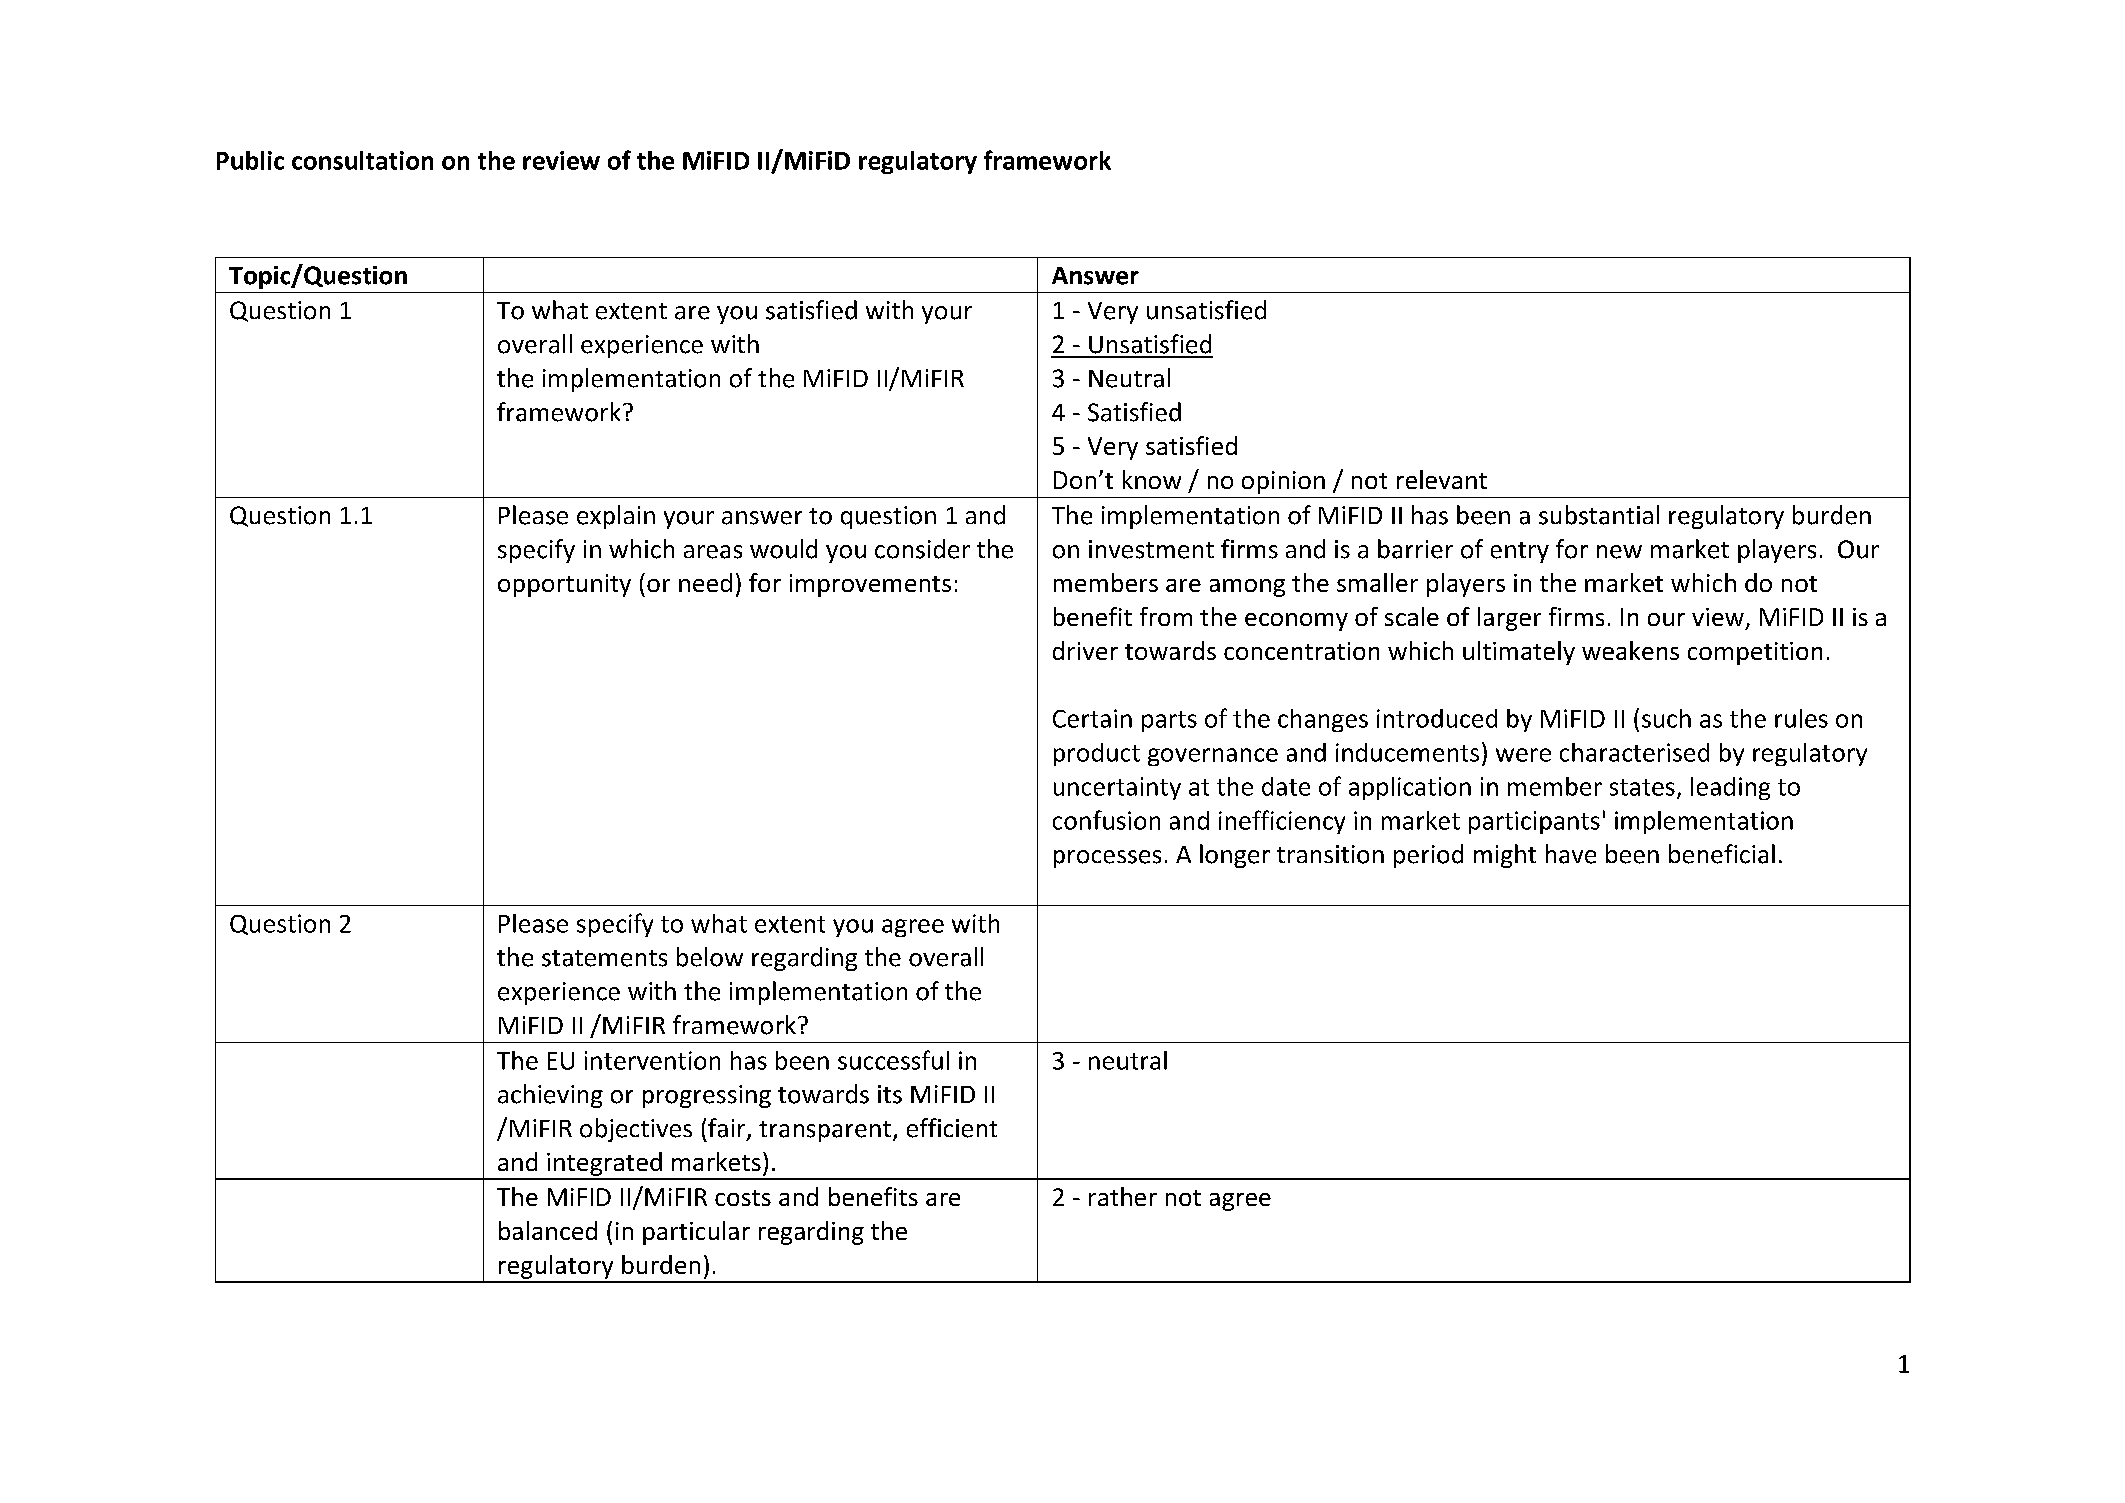 The height and width of the screenshot is (1503, 2125). What do you see at coordinates (1106, 820) in the screenshot?
I see `confusion` at bounding box center [1106, 820].
